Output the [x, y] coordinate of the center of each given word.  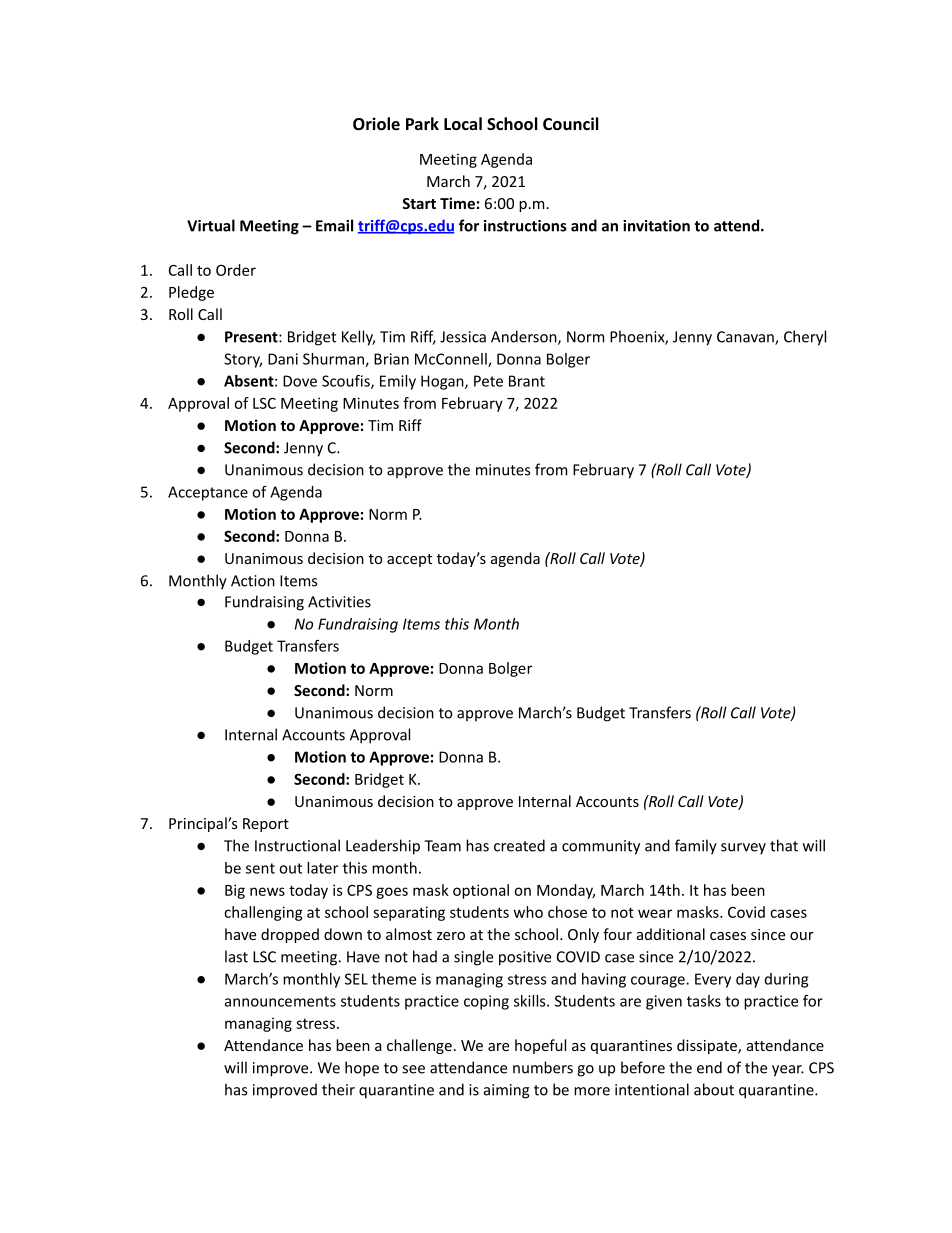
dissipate [708, 1046]
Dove [300, 381]
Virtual [211, 225]
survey [743, 849]
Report [266, 825]
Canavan [746, 338]
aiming [506, 1091]
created [519, 845]
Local [463, 123]
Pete [488, 381]
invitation [656, 226]
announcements [280, 1001]
